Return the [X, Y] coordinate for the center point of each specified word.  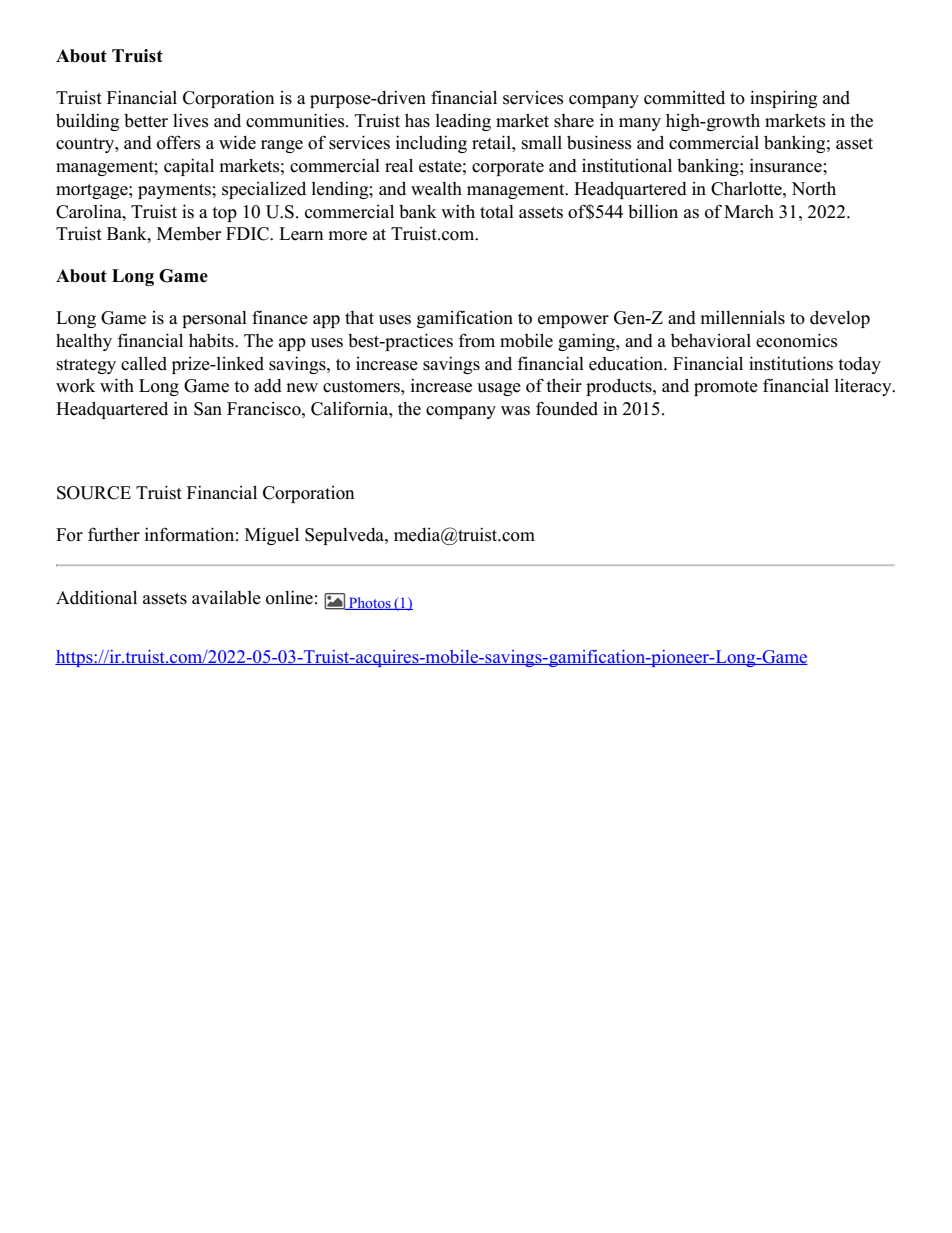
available [226, 598]
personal [214, 319]
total [497, 212]
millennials [742, 317]
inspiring [783, 99]
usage [499, 389]
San [208, 409]
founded [567, 408]
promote [726, 388]
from [476, 340]
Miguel [272, 536]
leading [463, 122]
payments [175, 191]
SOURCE [94, 493]
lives [191, 120]
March [749, 212]
